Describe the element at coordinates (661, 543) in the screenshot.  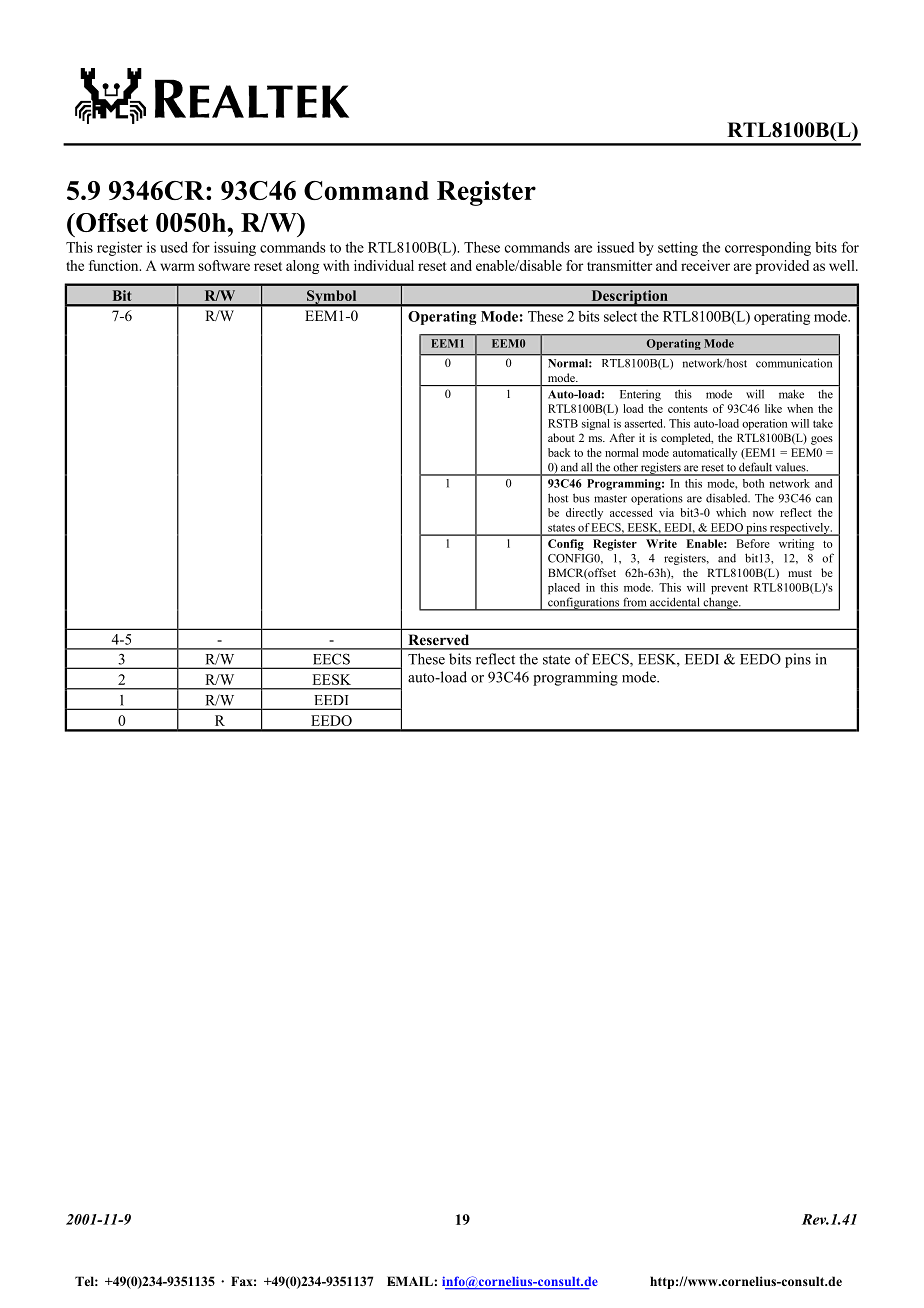
I see `Write` at that location.
